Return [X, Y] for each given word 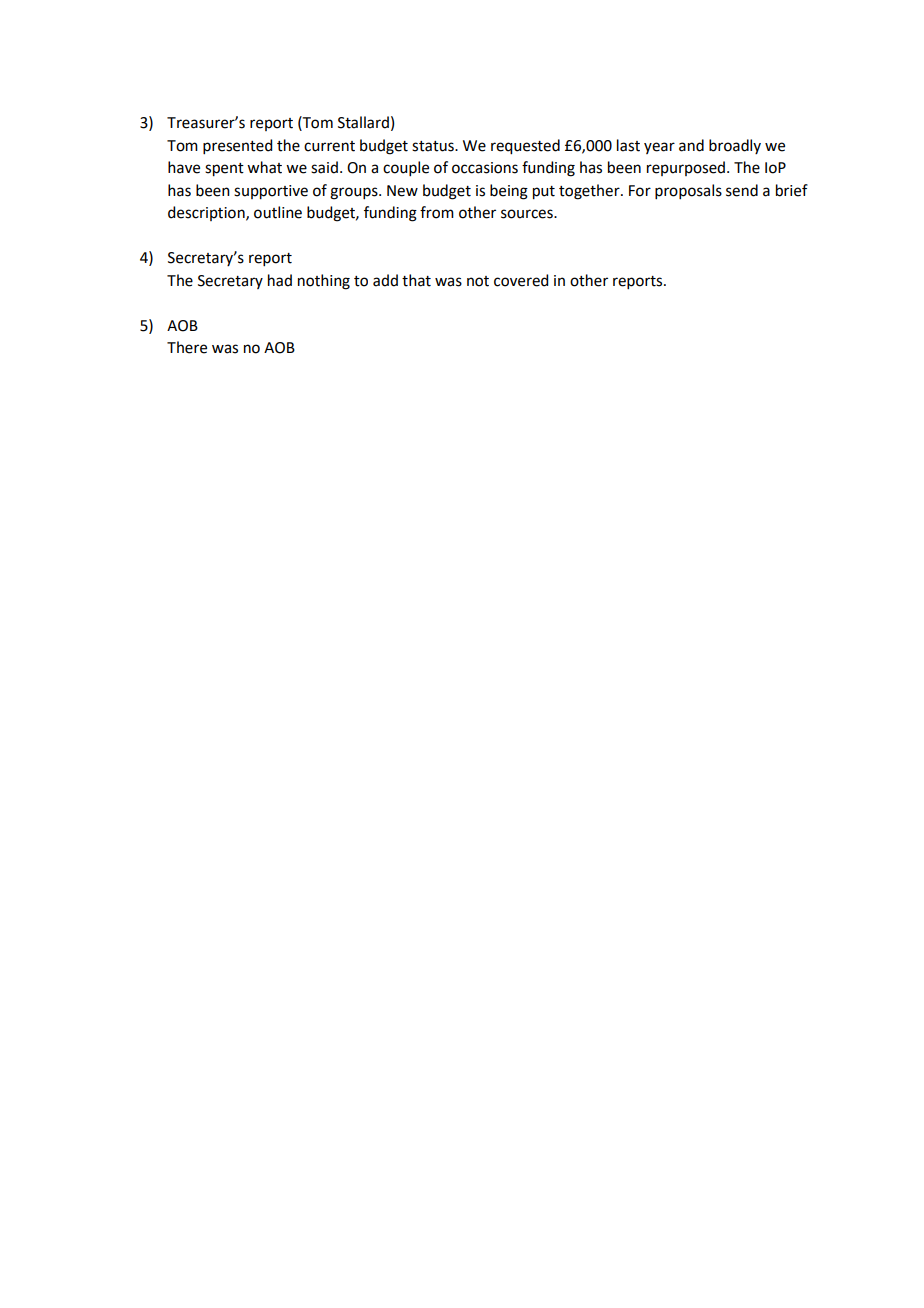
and [691, 145]
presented [237, 146]
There [187, 347]
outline [278, 212]
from [437, 212]
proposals [688, 191]
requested [525, 147]
